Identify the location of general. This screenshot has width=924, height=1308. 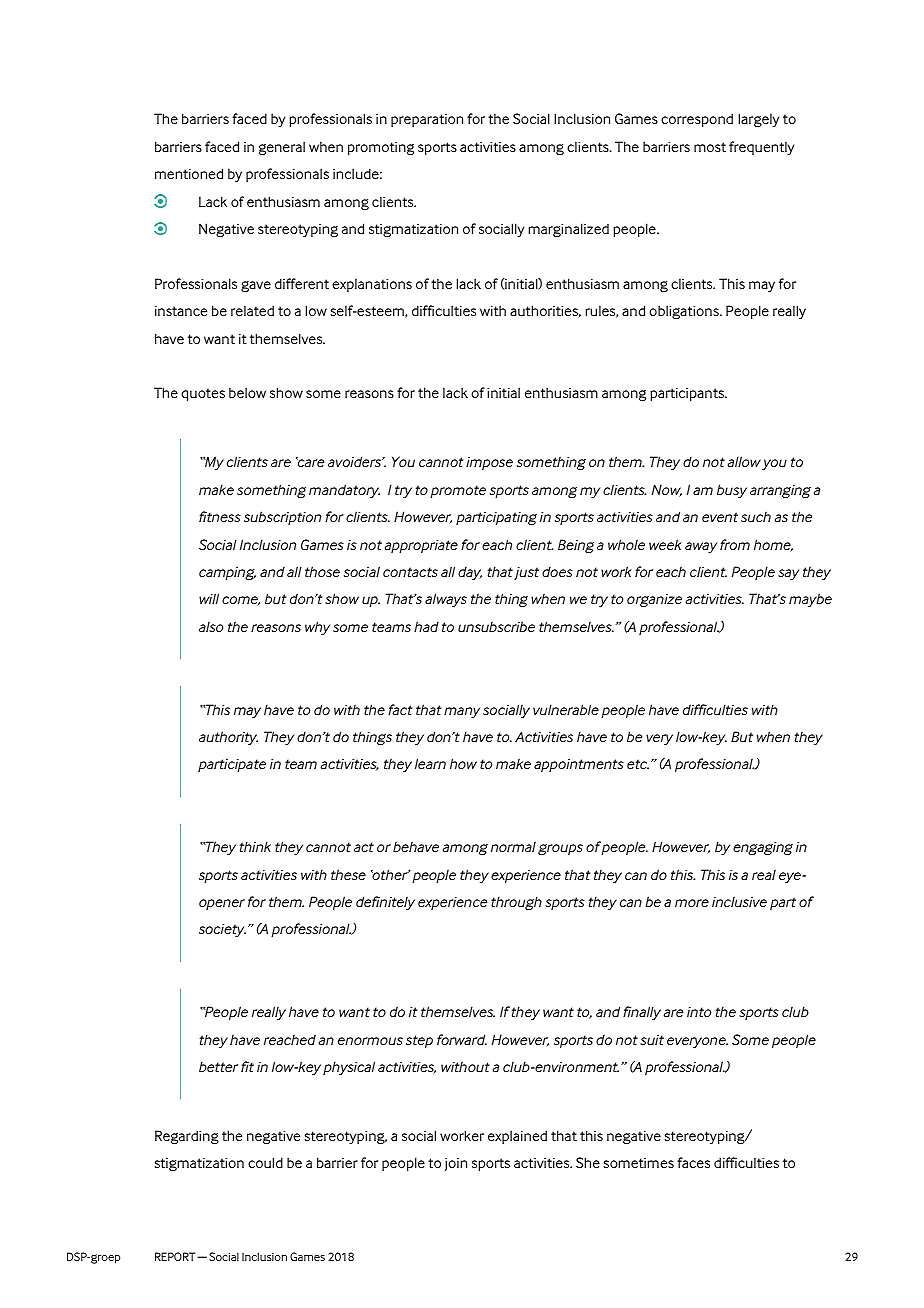
(282, 148).
